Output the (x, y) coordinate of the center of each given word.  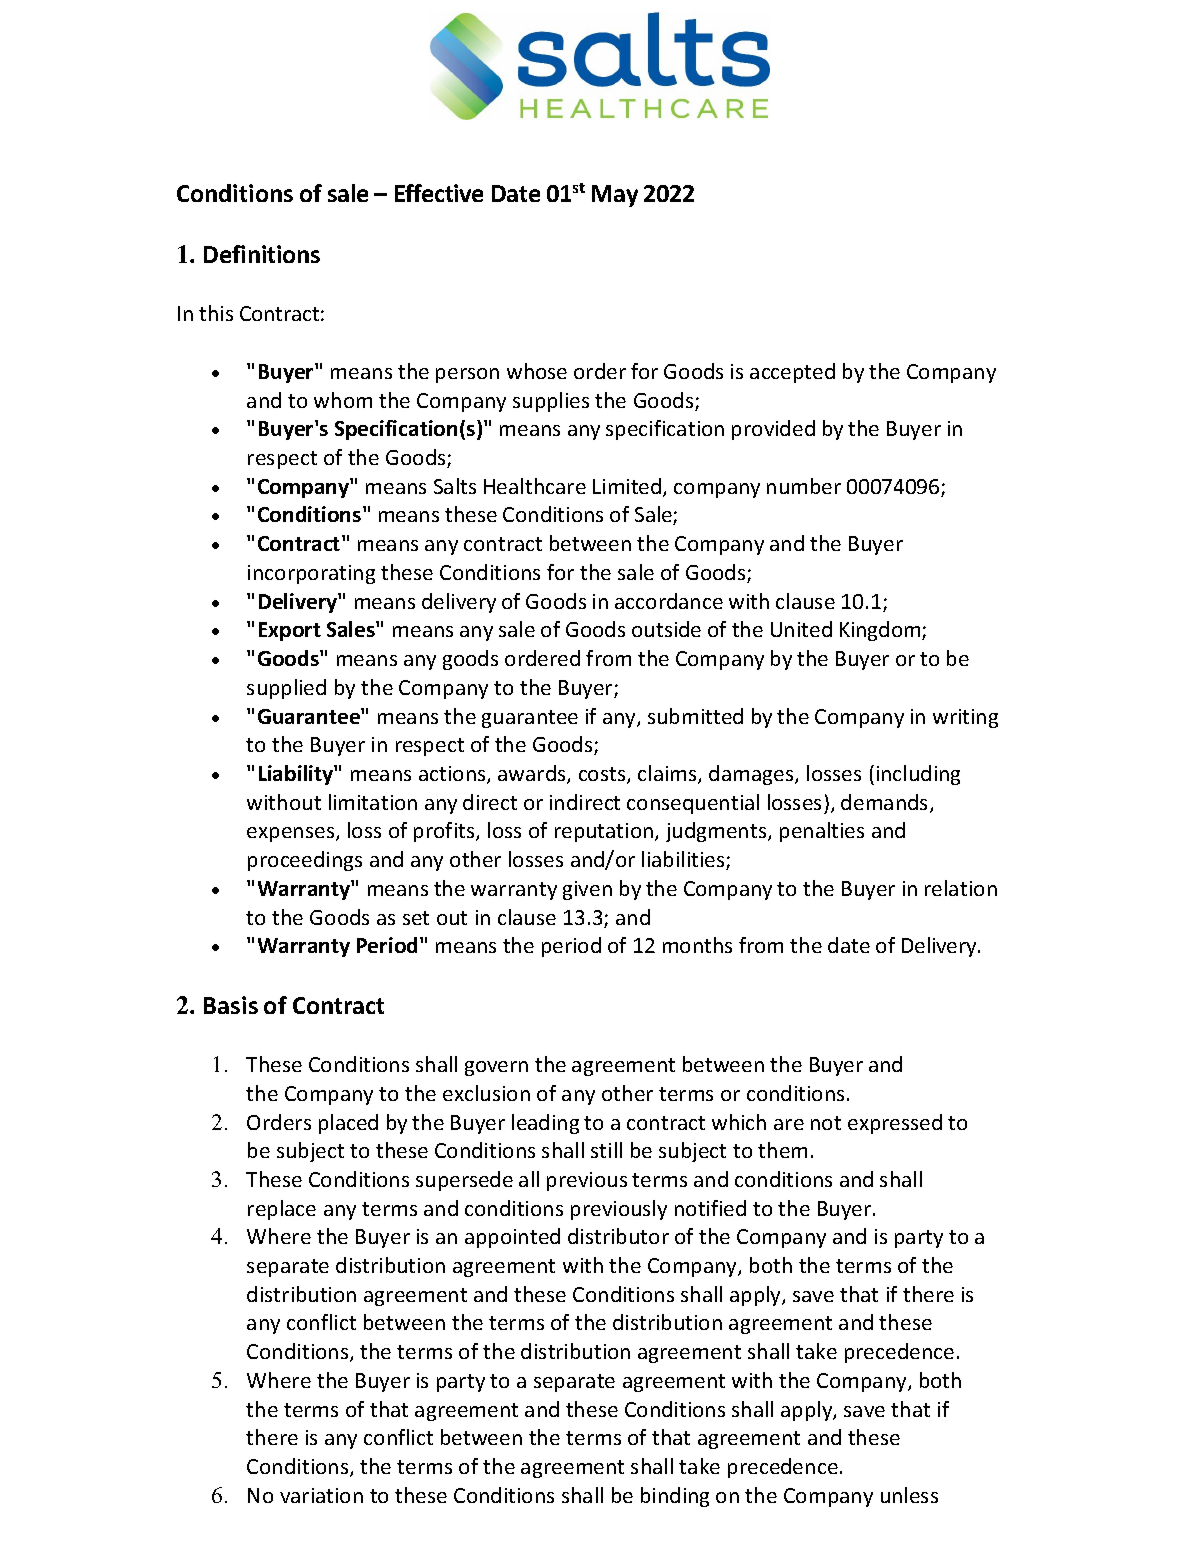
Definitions (262, 254)
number (804, 486)
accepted (792, 373)
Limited (628, 487)
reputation (605, 832)
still (606, 1150)
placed (348, 1124)
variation (321, 1495)
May (615, 196)
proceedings (305, 861)
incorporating (311, 574)
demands (886, 803)
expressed (895, 1124)
